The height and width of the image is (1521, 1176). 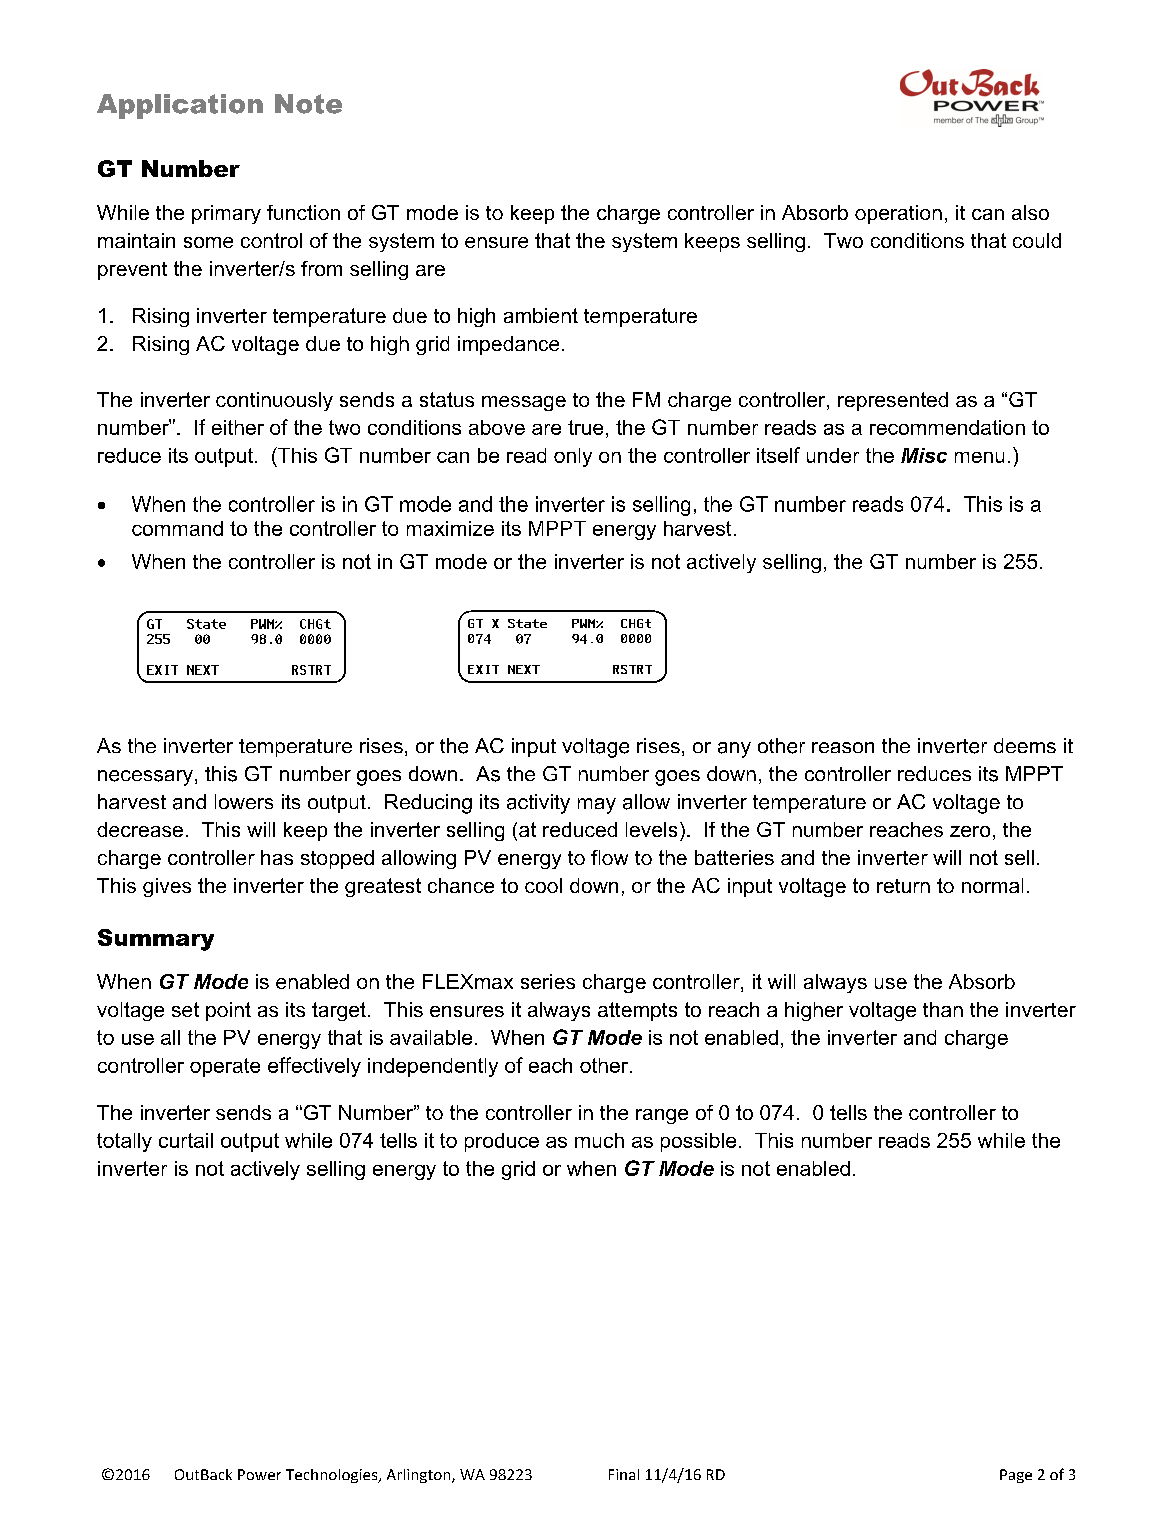 What do you see at coordinates (1016, 1476) in the image?
I see `Page` at bounding box center [1016, 1476].
